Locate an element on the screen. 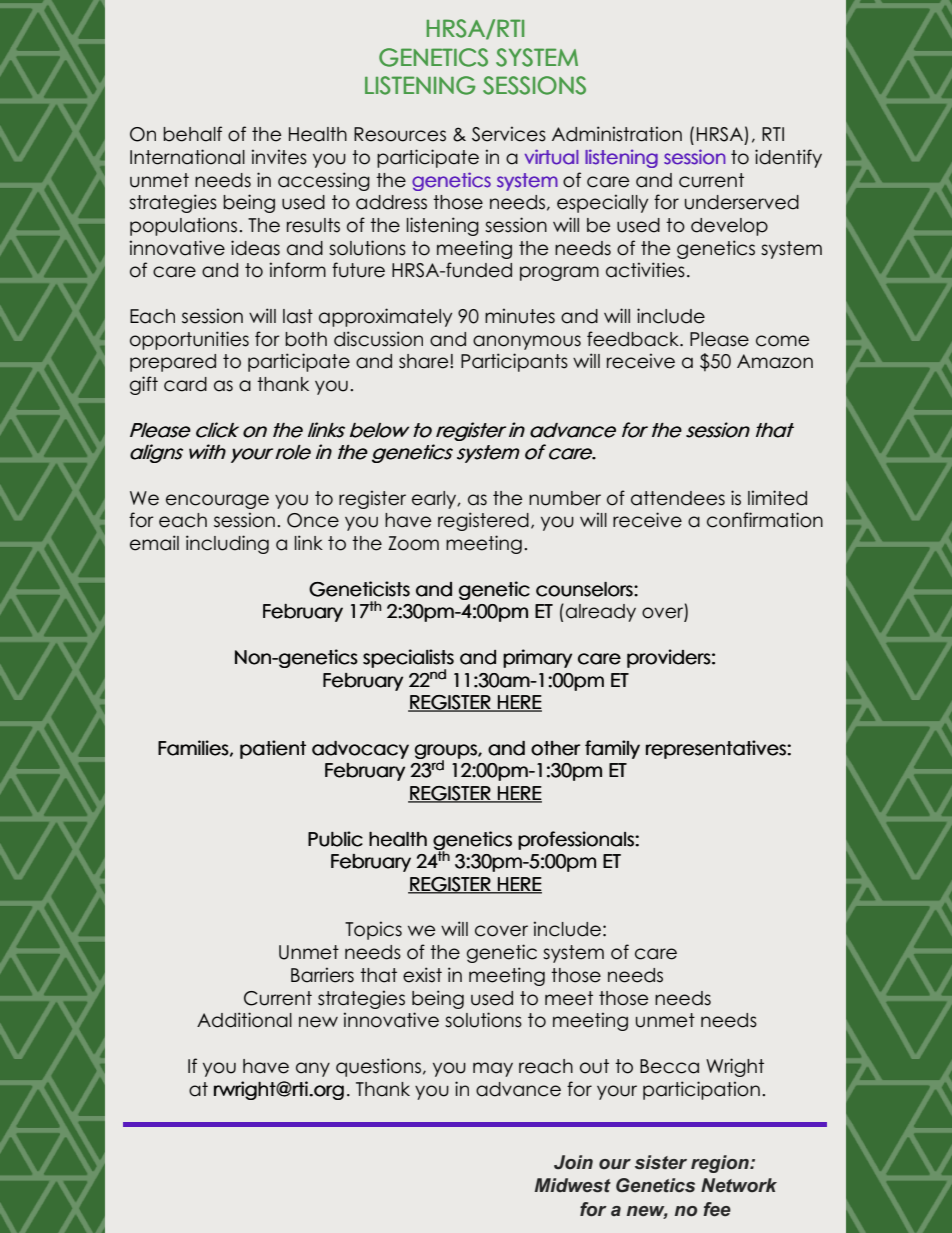  Families is located at coordinates (193, 748).
